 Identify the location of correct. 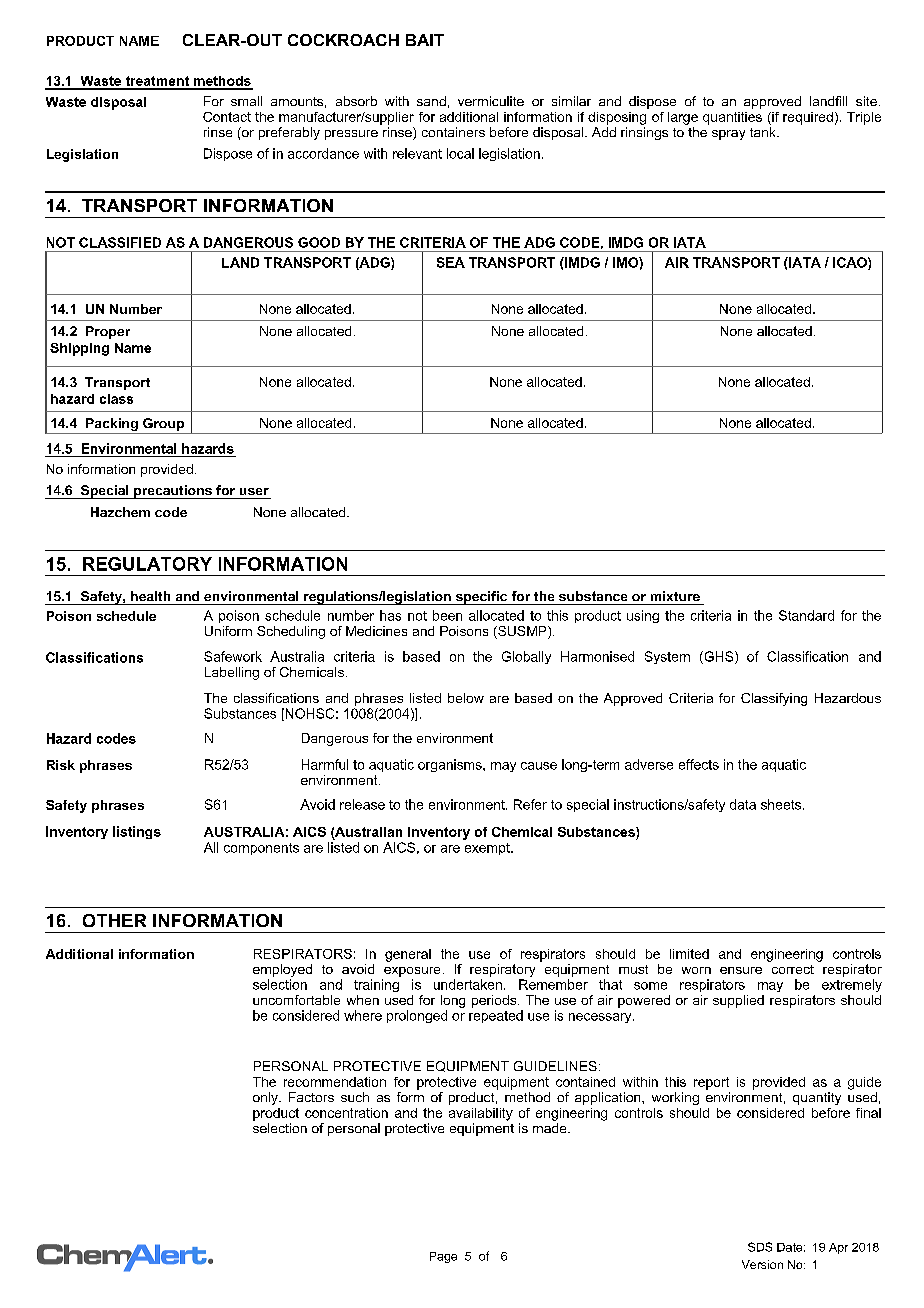
(793, 969).
